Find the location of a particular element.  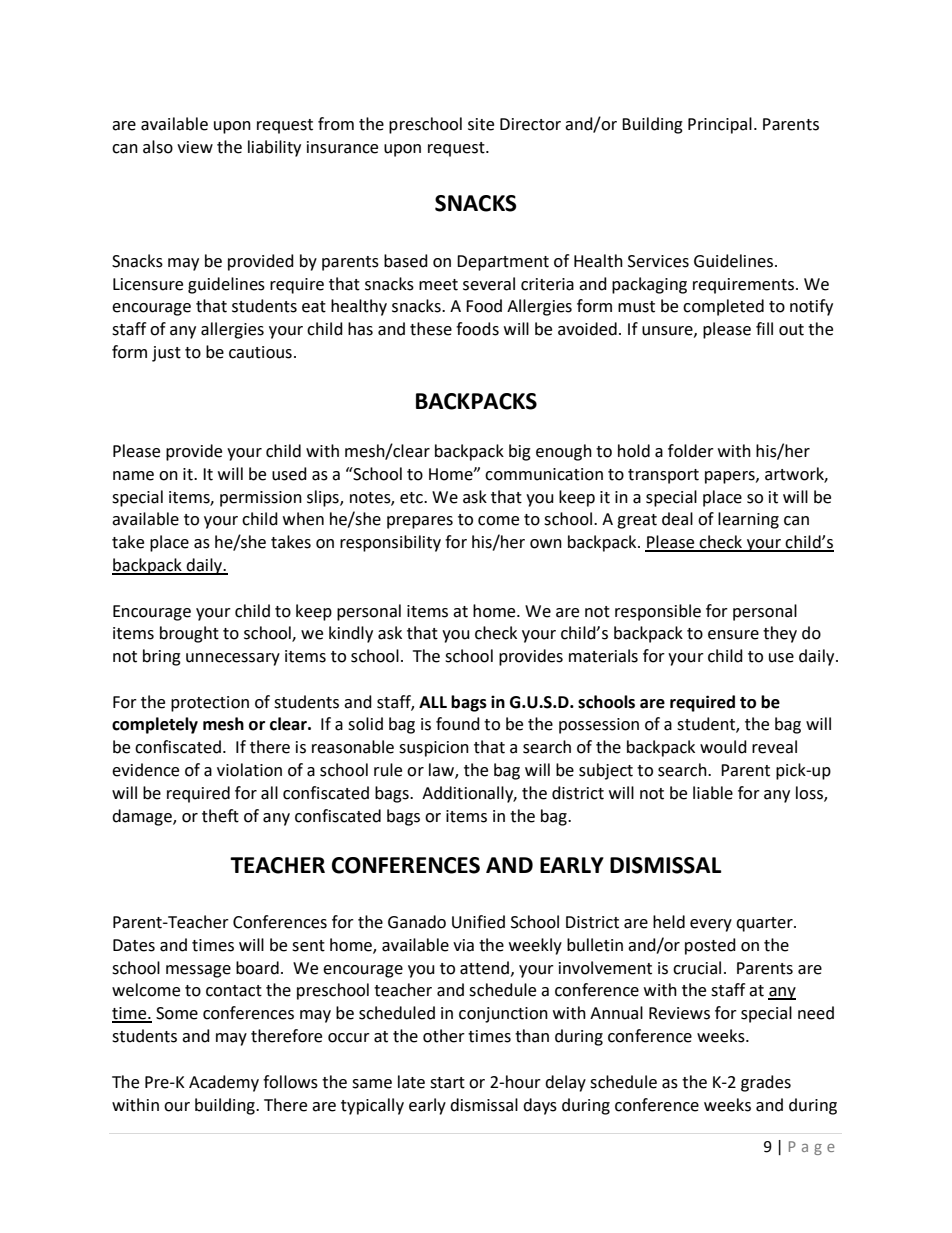

site is located at coordinates (481, 124).
